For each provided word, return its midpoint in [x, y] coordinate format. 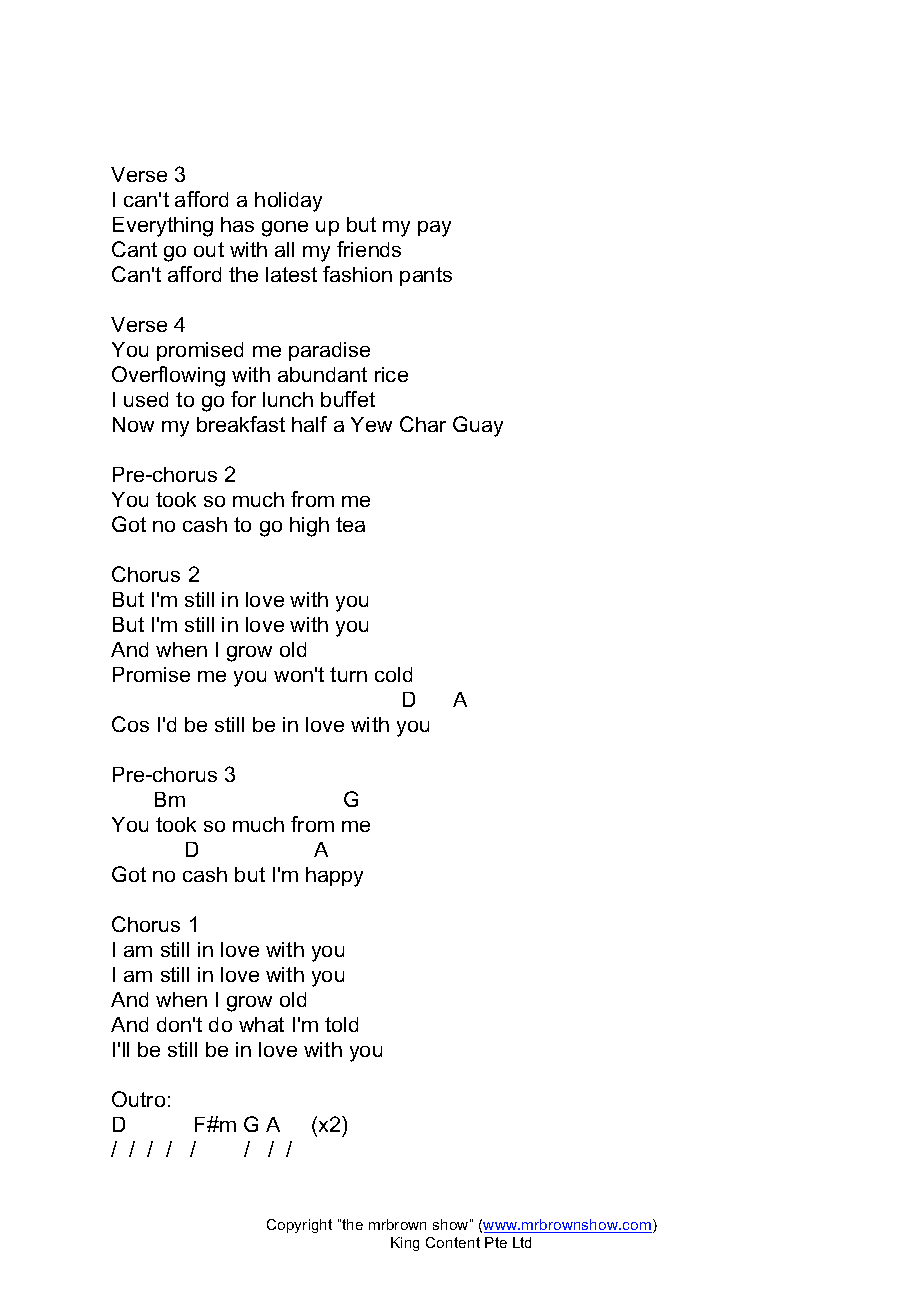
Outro [138, 1099]
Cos [130, 724]
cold [393, 674]
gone [285, 229]
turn [348, 674]
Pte [496, 1242]
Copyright [299, 1226]
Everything [163, 227]
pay [434, 229]
